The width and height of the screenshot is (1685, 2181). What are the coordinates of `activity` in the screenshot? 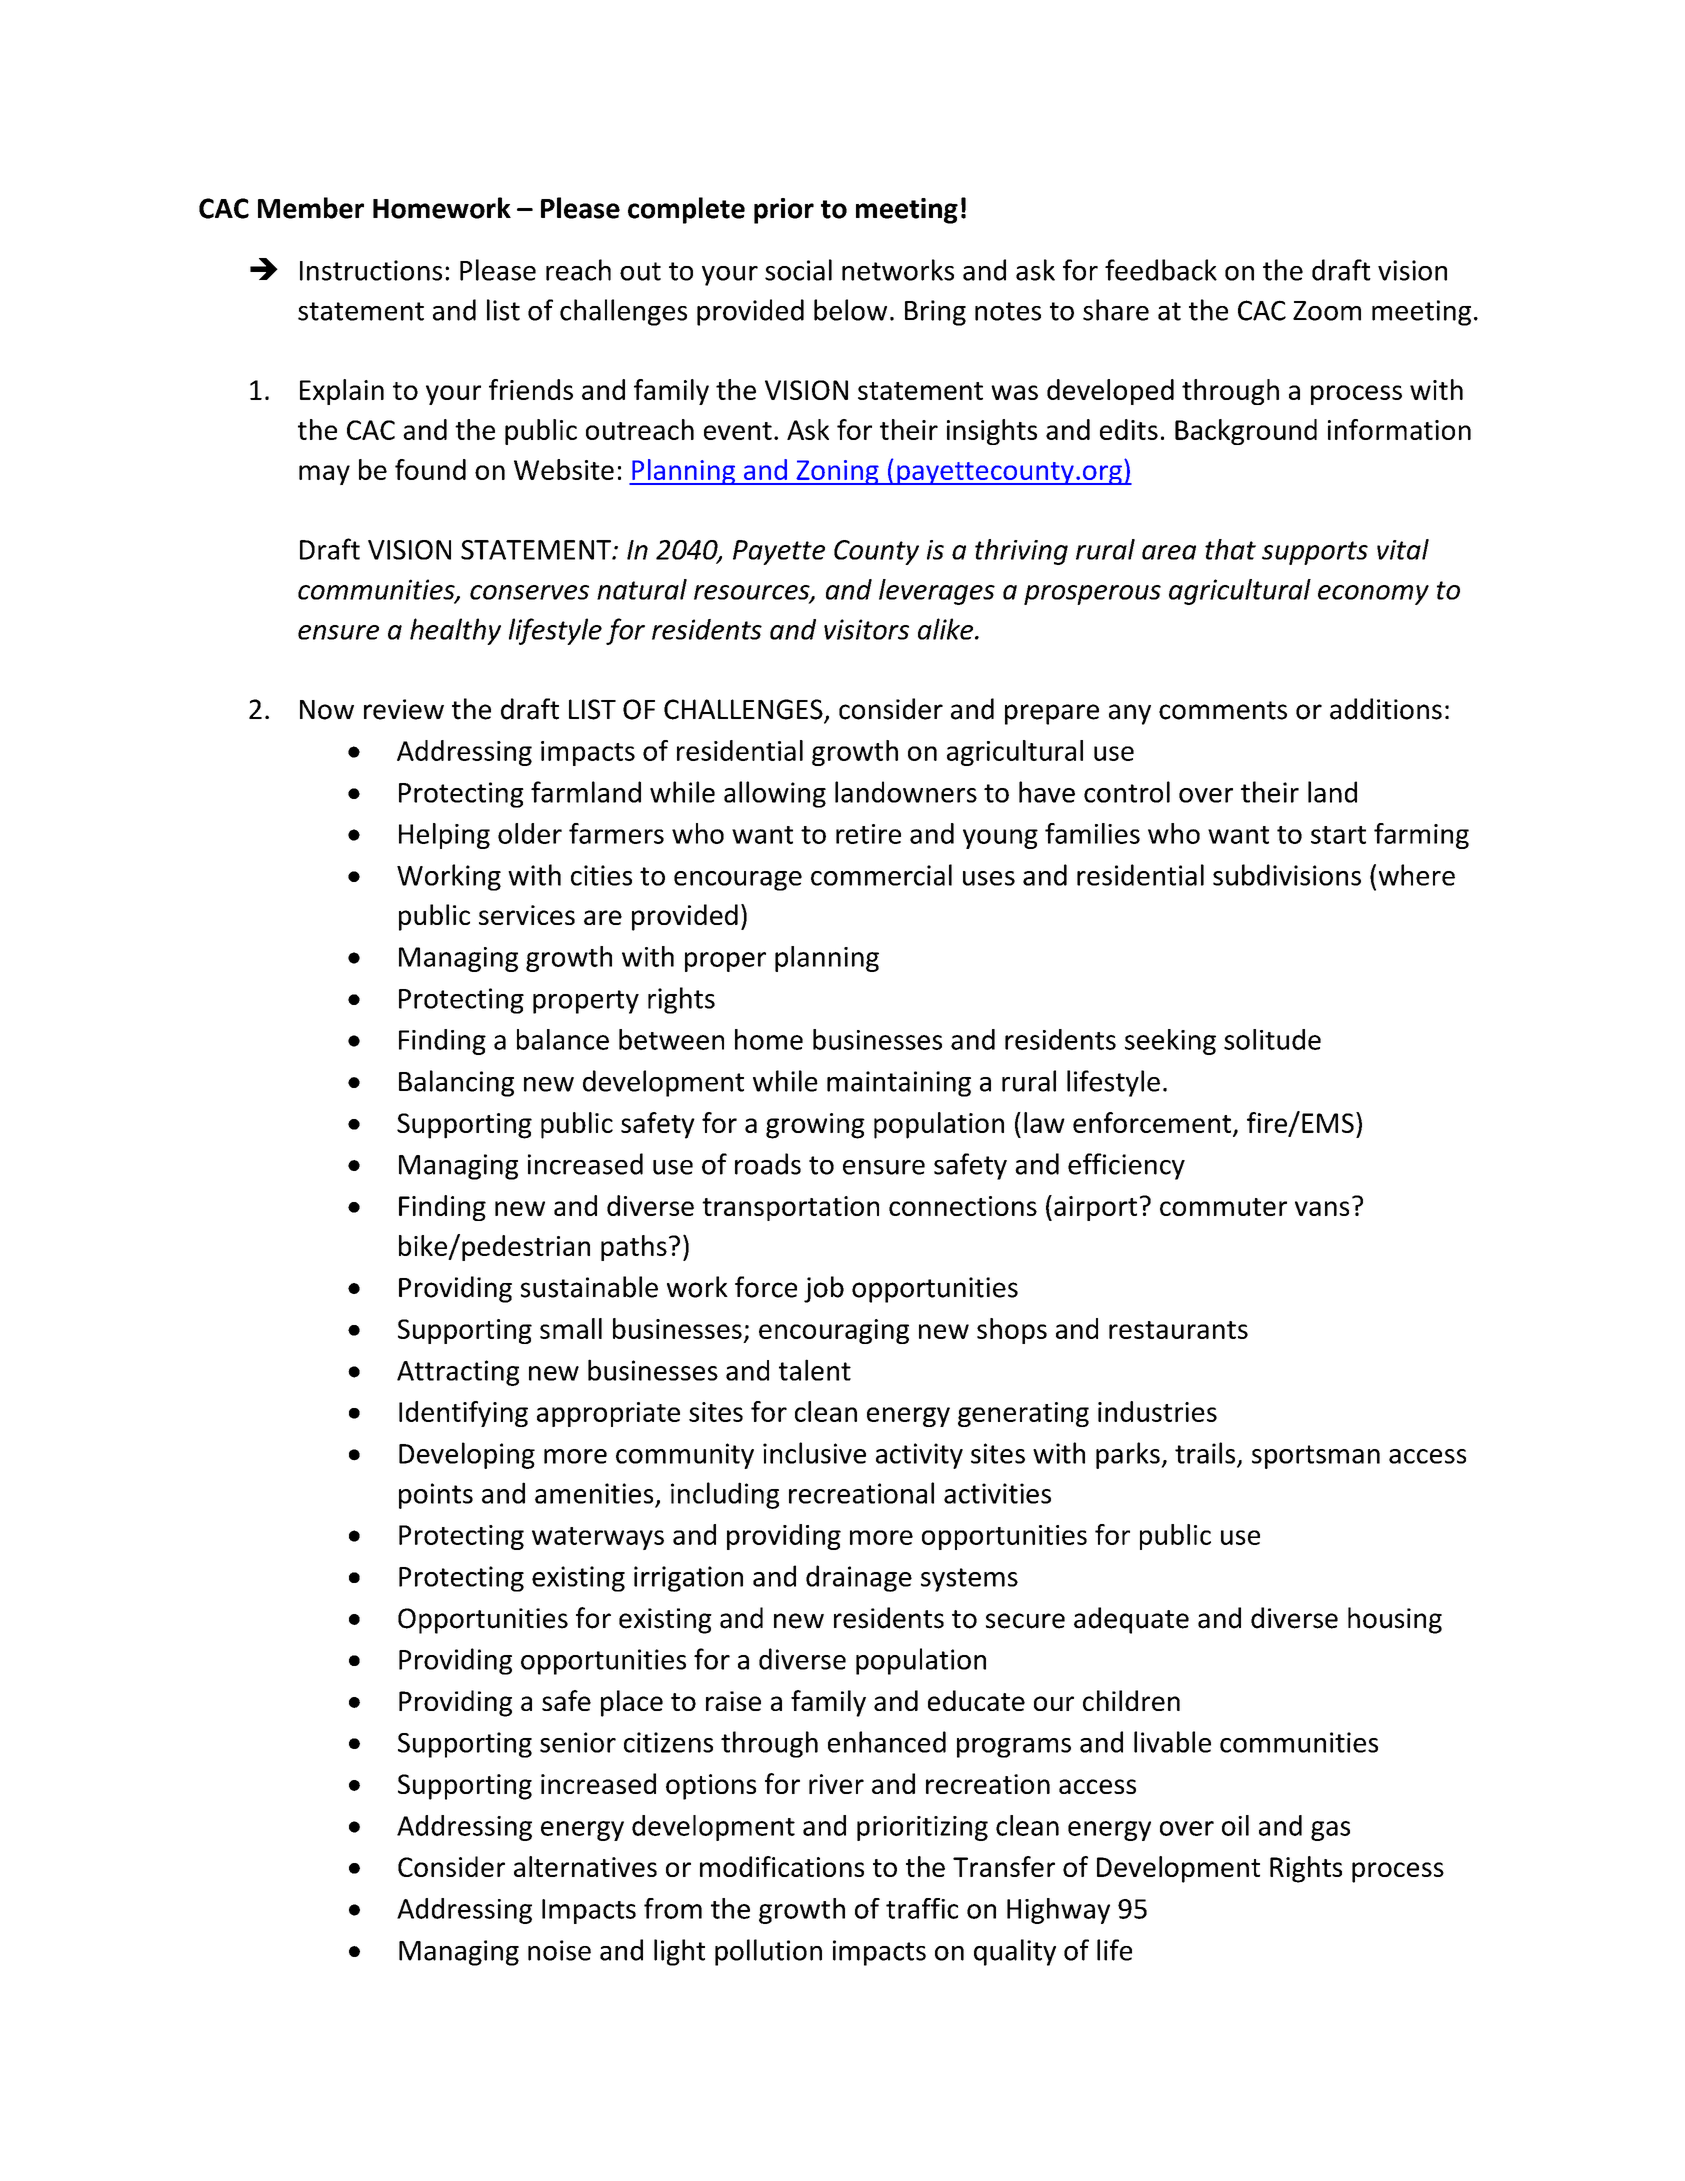 It's located at (919, 1456).
